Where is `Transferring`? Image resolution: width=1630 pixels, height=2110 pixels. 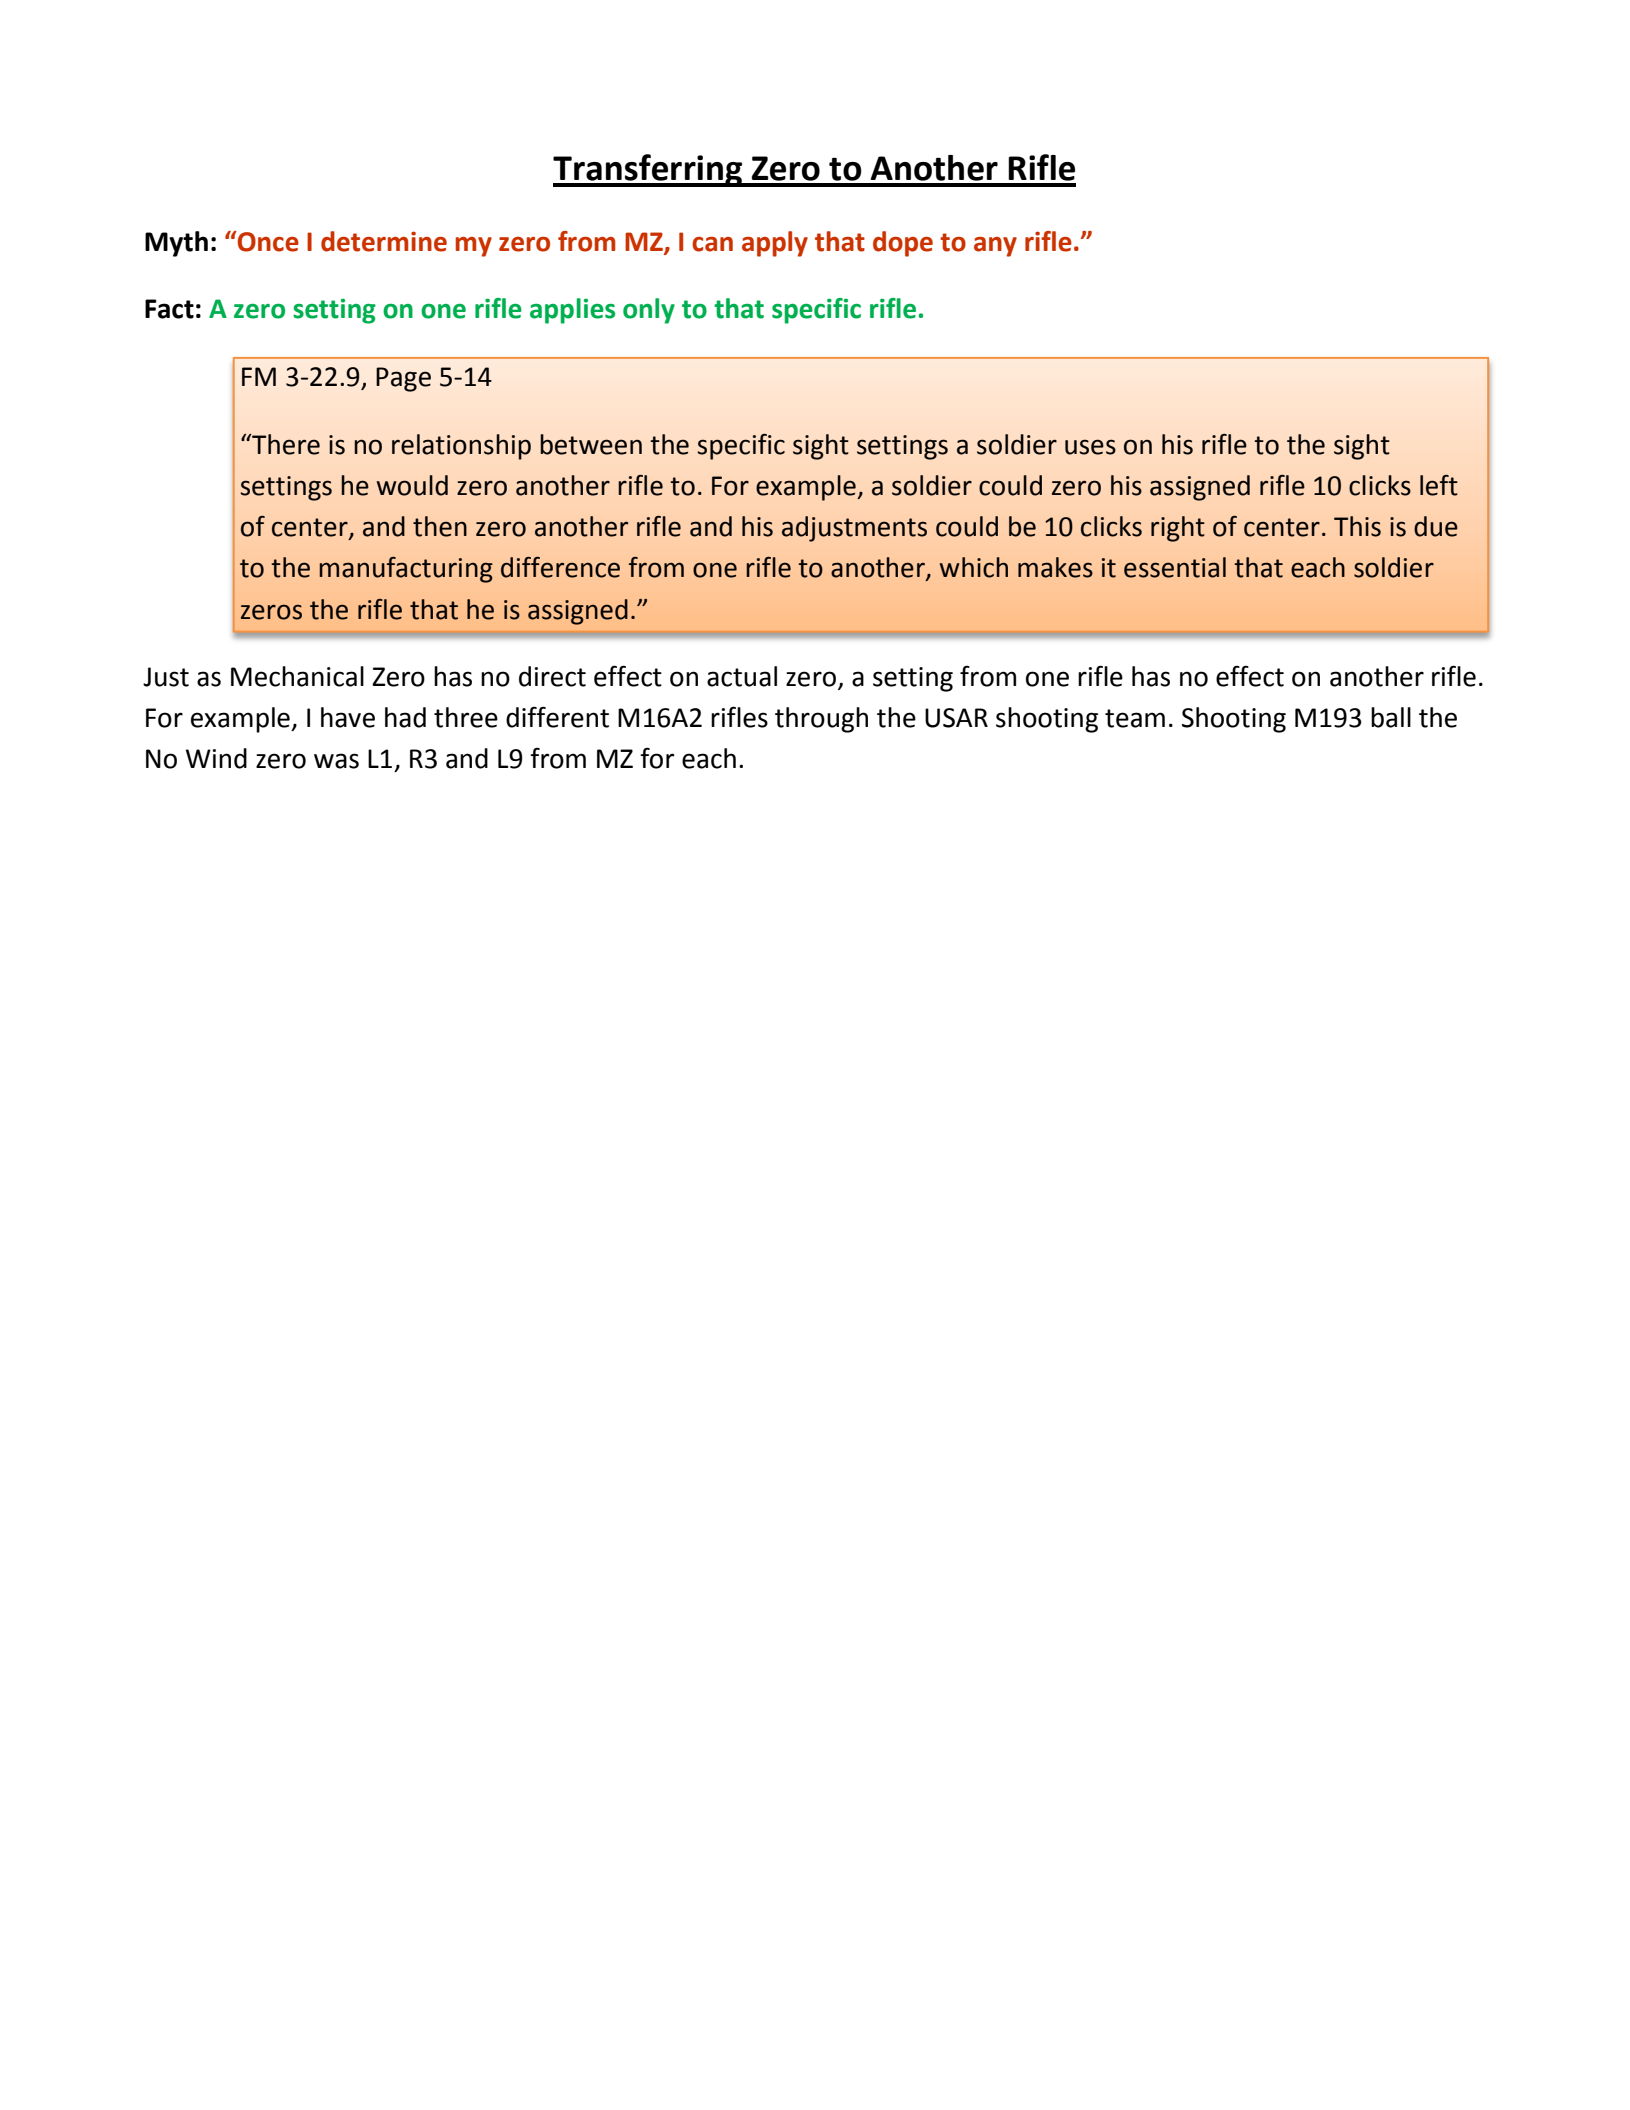
Transferring is located at coordinates (649, 170).
